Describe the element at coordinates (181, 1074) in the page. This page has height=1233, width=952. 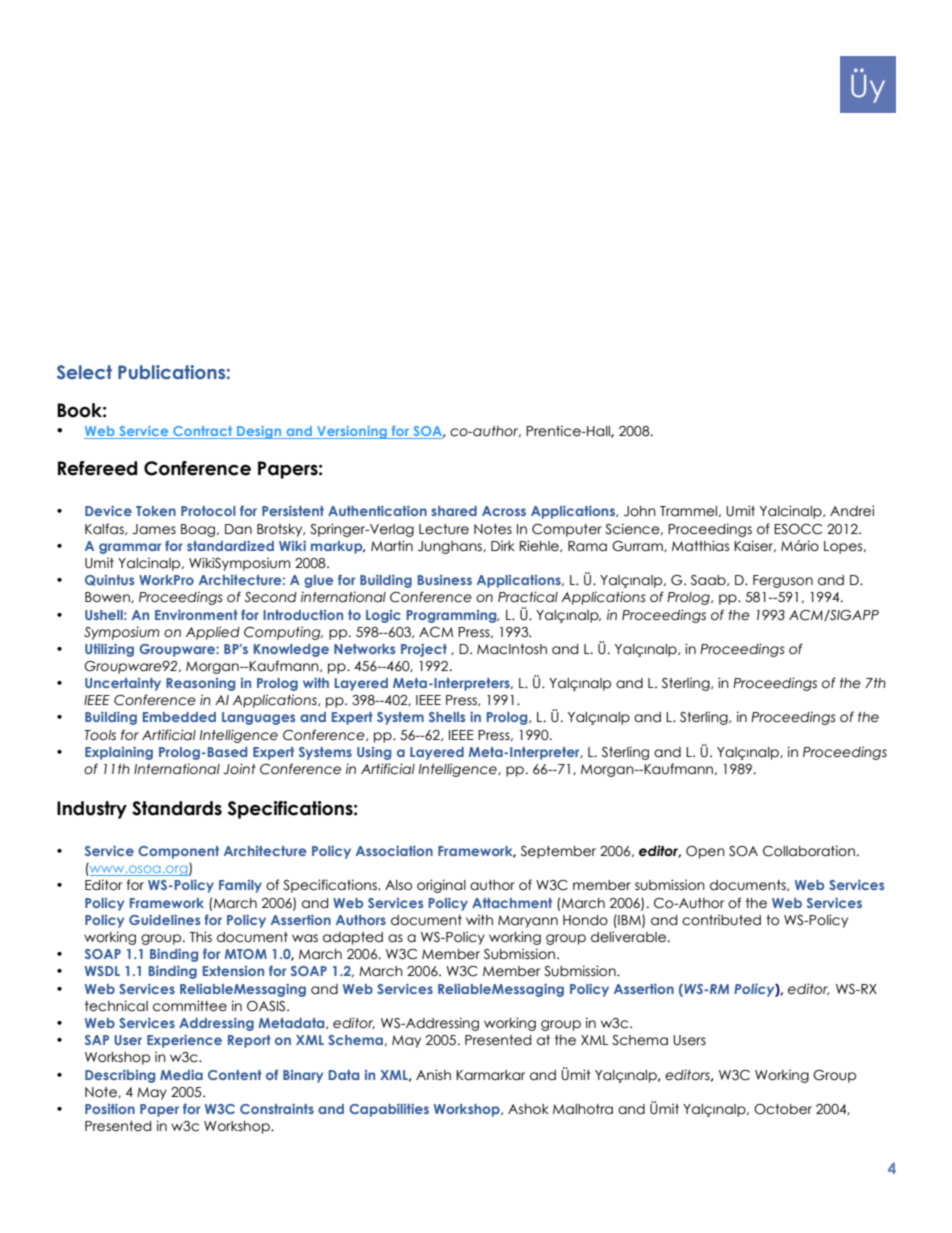
I see `Media` at that location.
